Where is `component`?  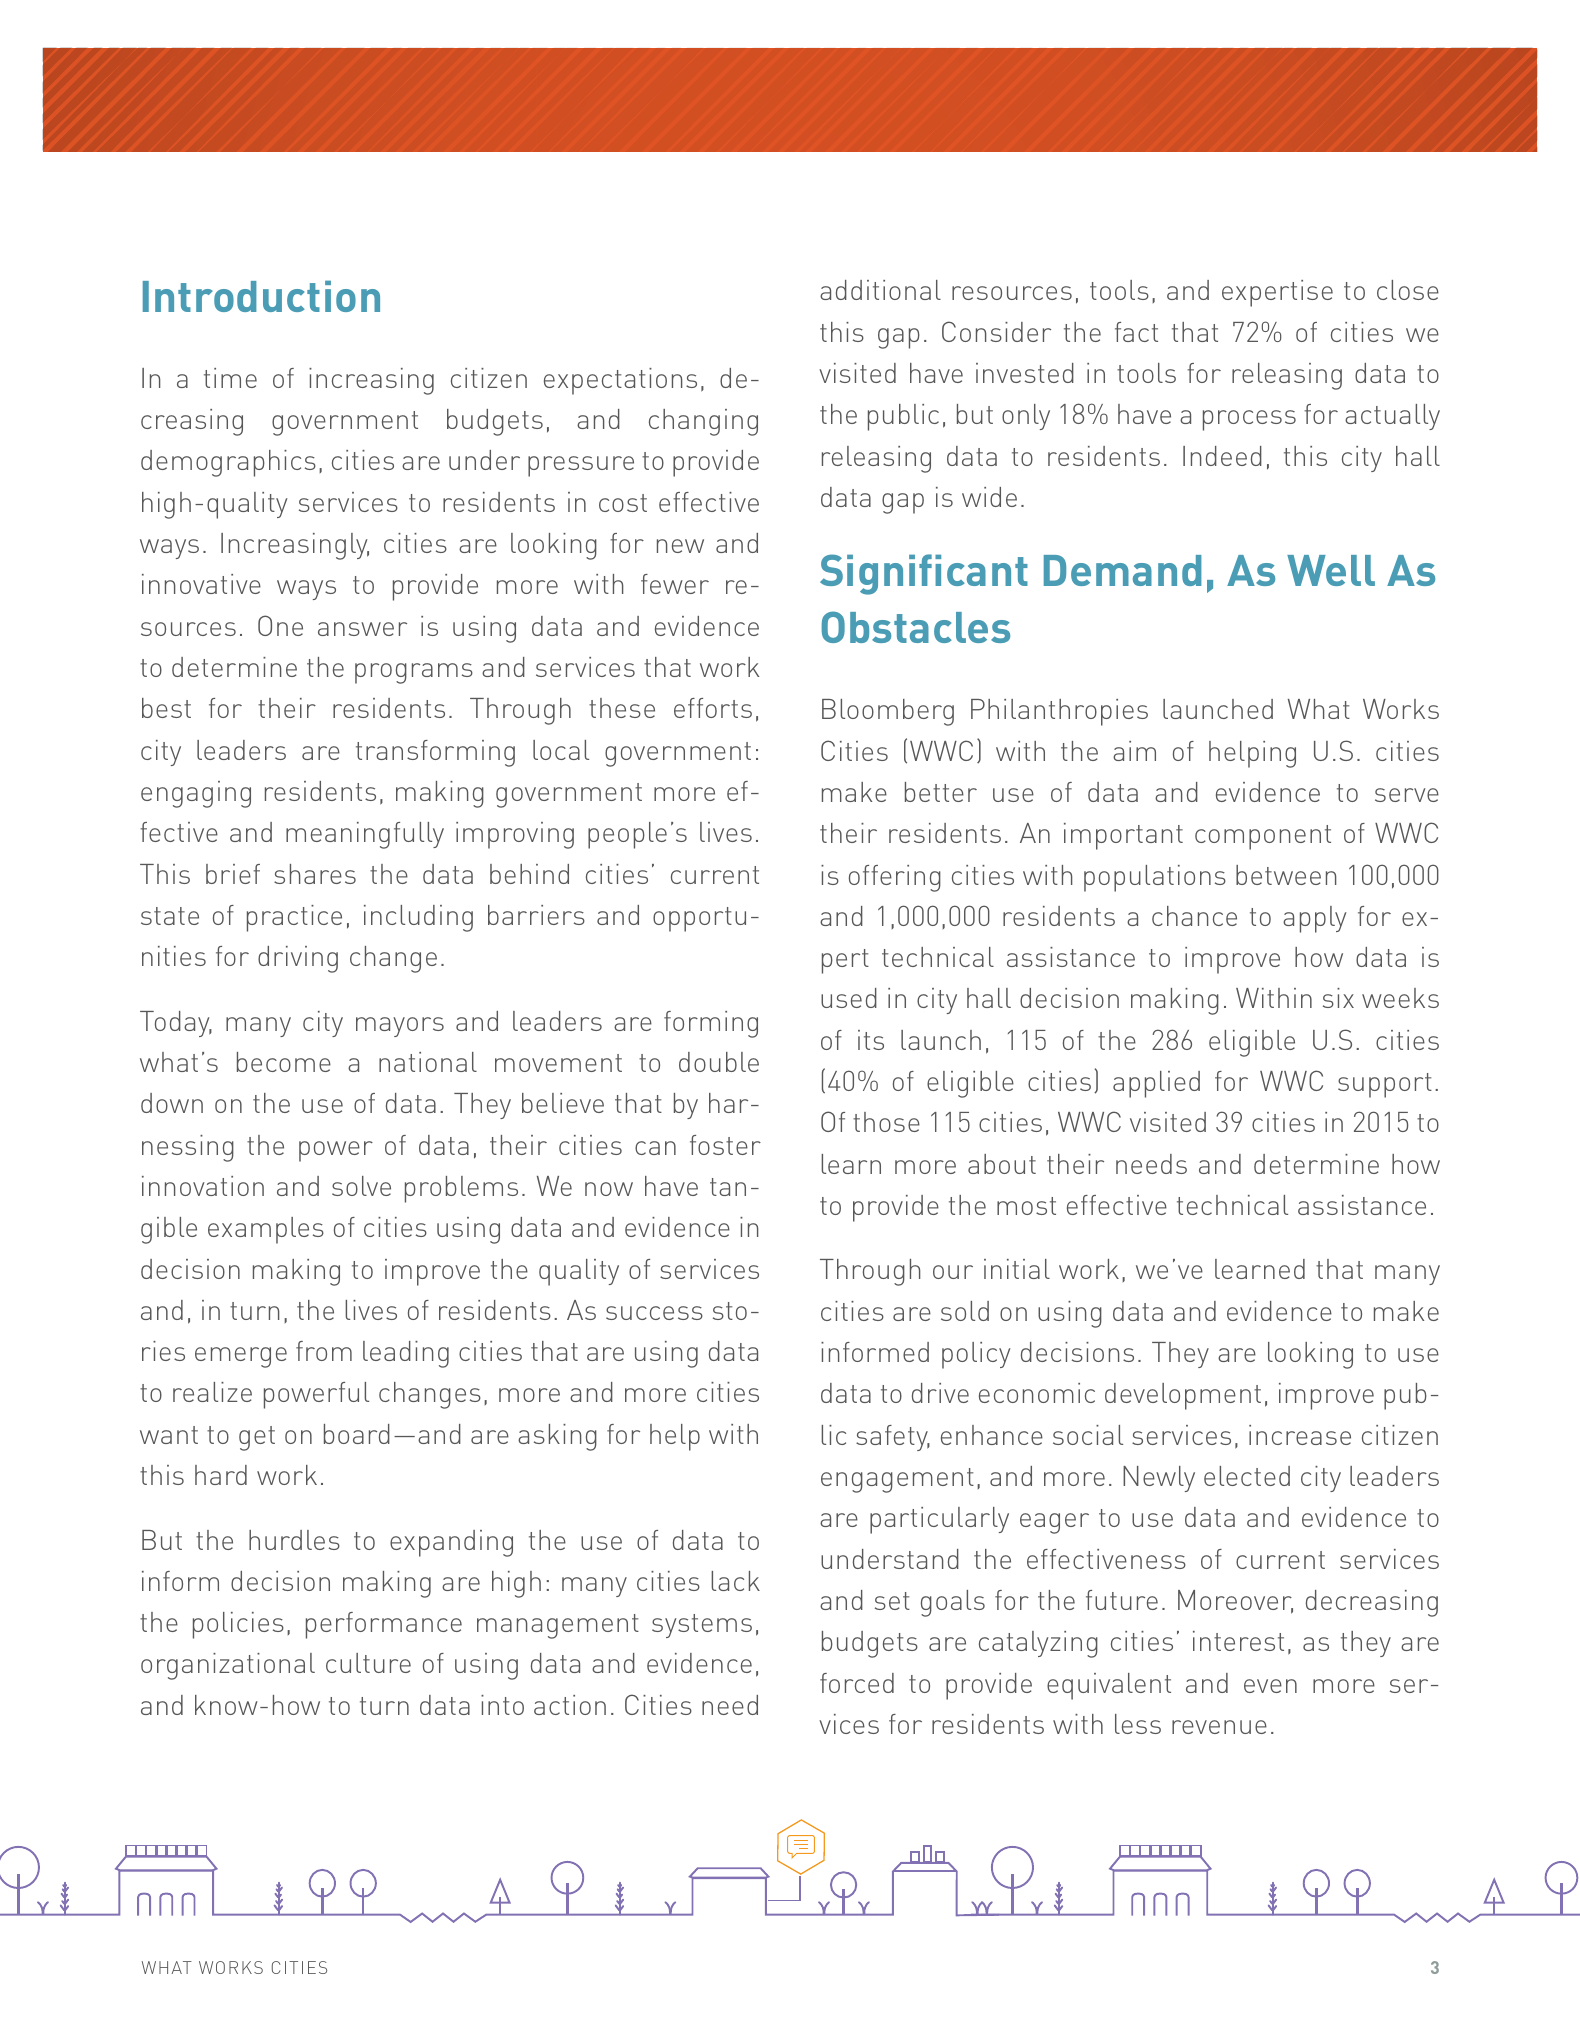
component is located at coordinates (1263, 837).
